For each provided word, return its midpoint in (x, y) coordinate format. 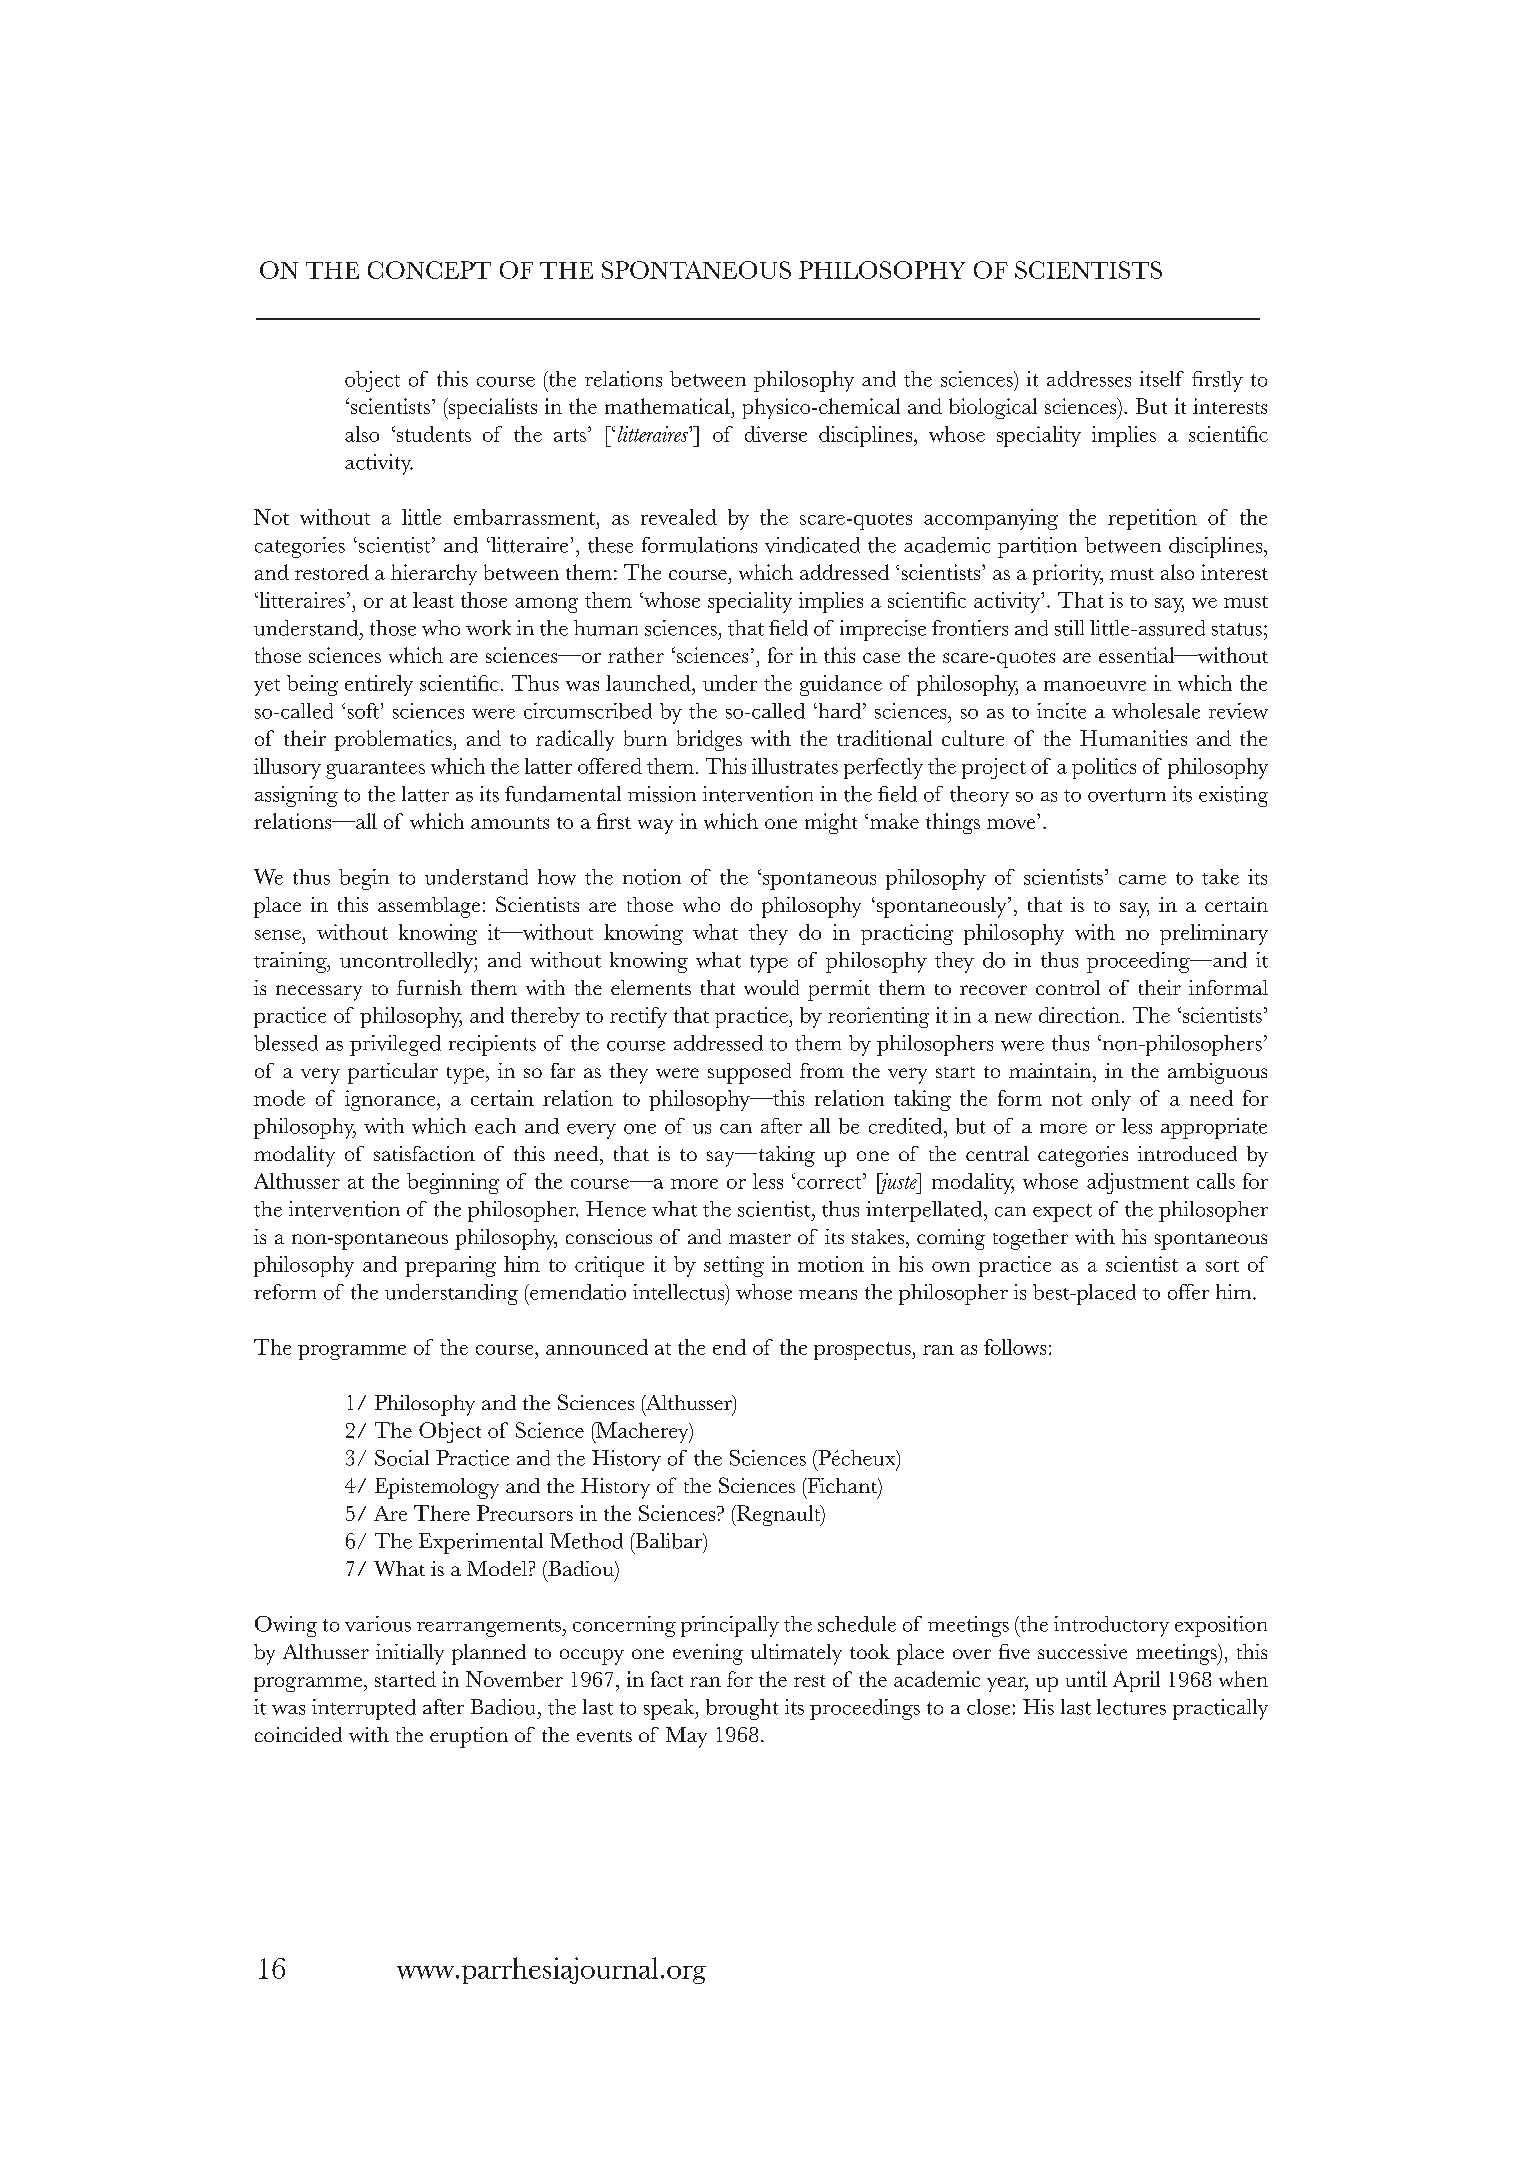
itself (1162, 379)
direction (1079, 1015)
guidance (841, 685)
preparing (450, 1266)
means (828, 1295)
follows (1015, 1347)
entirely (379, 685)
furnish (429, 987)
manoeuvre (1095, 686)
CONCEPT (429, 270)
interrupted (364, 1709)
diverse (776, 434)
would (771, 987)
